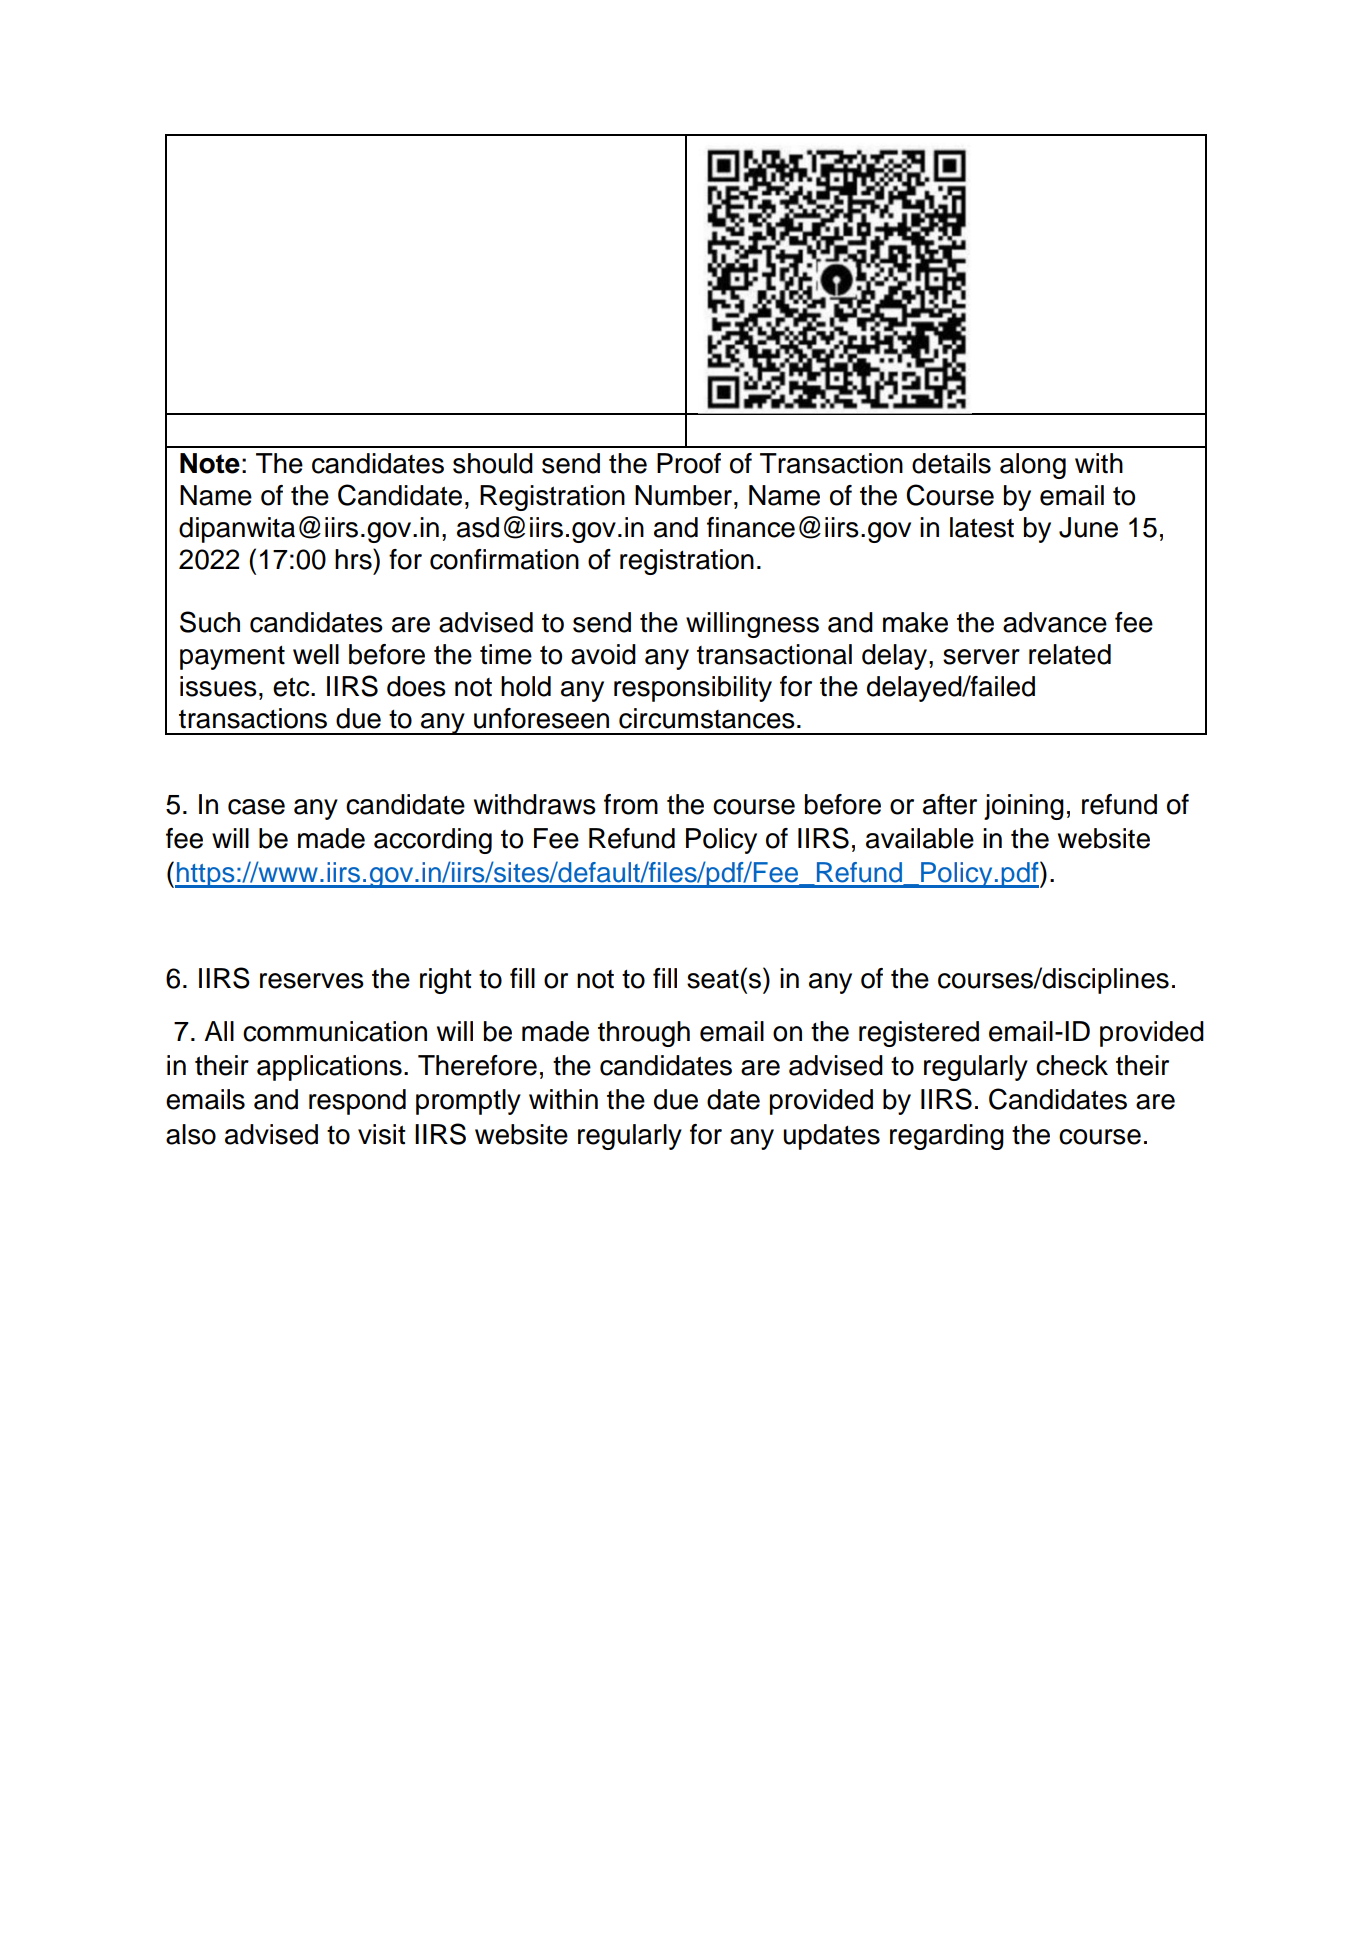 This image has width=1372, height=1941. What do you see at coordinates (981, 657) in the image?
I see `server` at bounding box center [981, 657].
